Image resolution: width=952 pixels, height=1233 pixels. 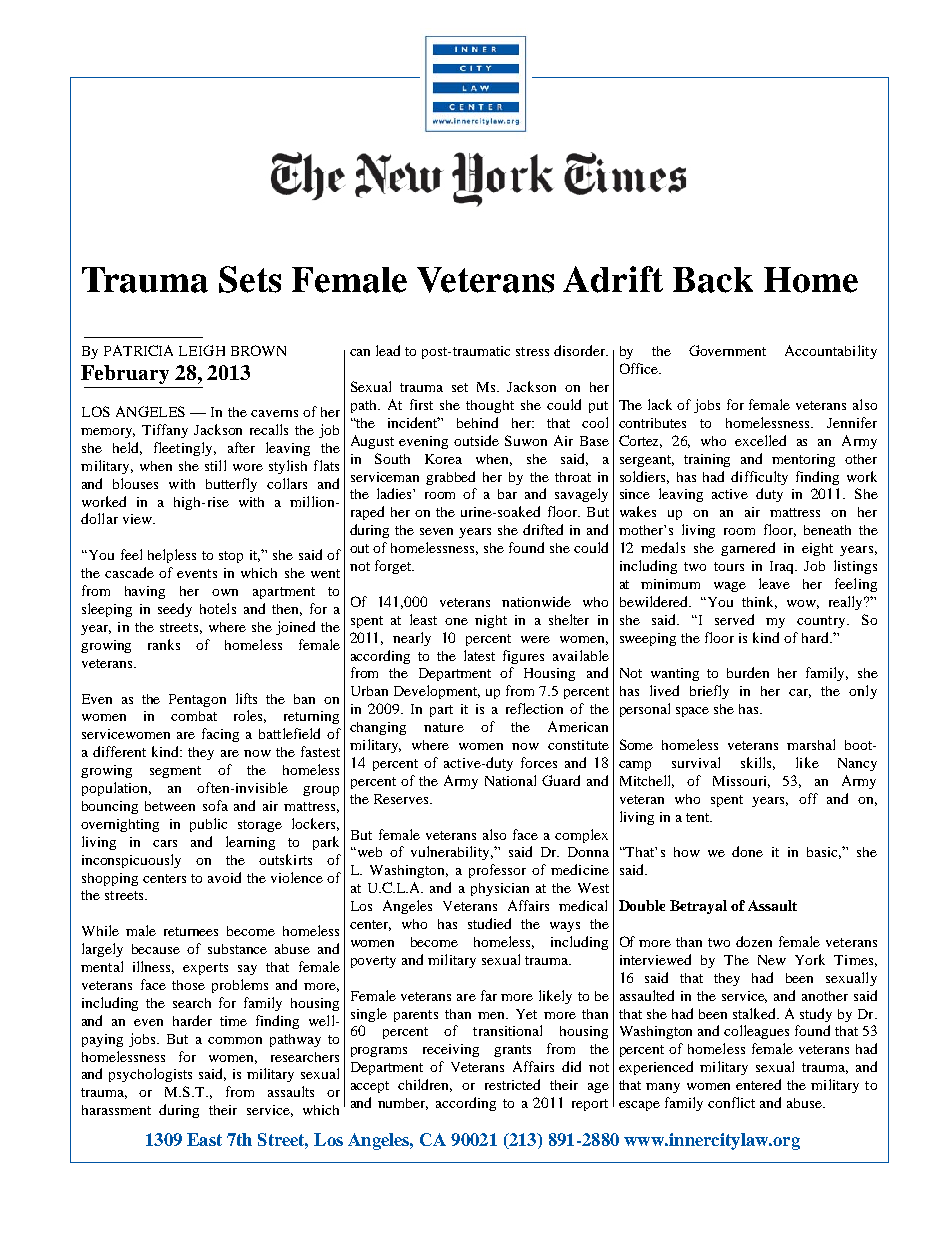 What do you see at coordinates (150, 1075) in the page?
I see `psychologists` at bounding box center [150, 1075].
